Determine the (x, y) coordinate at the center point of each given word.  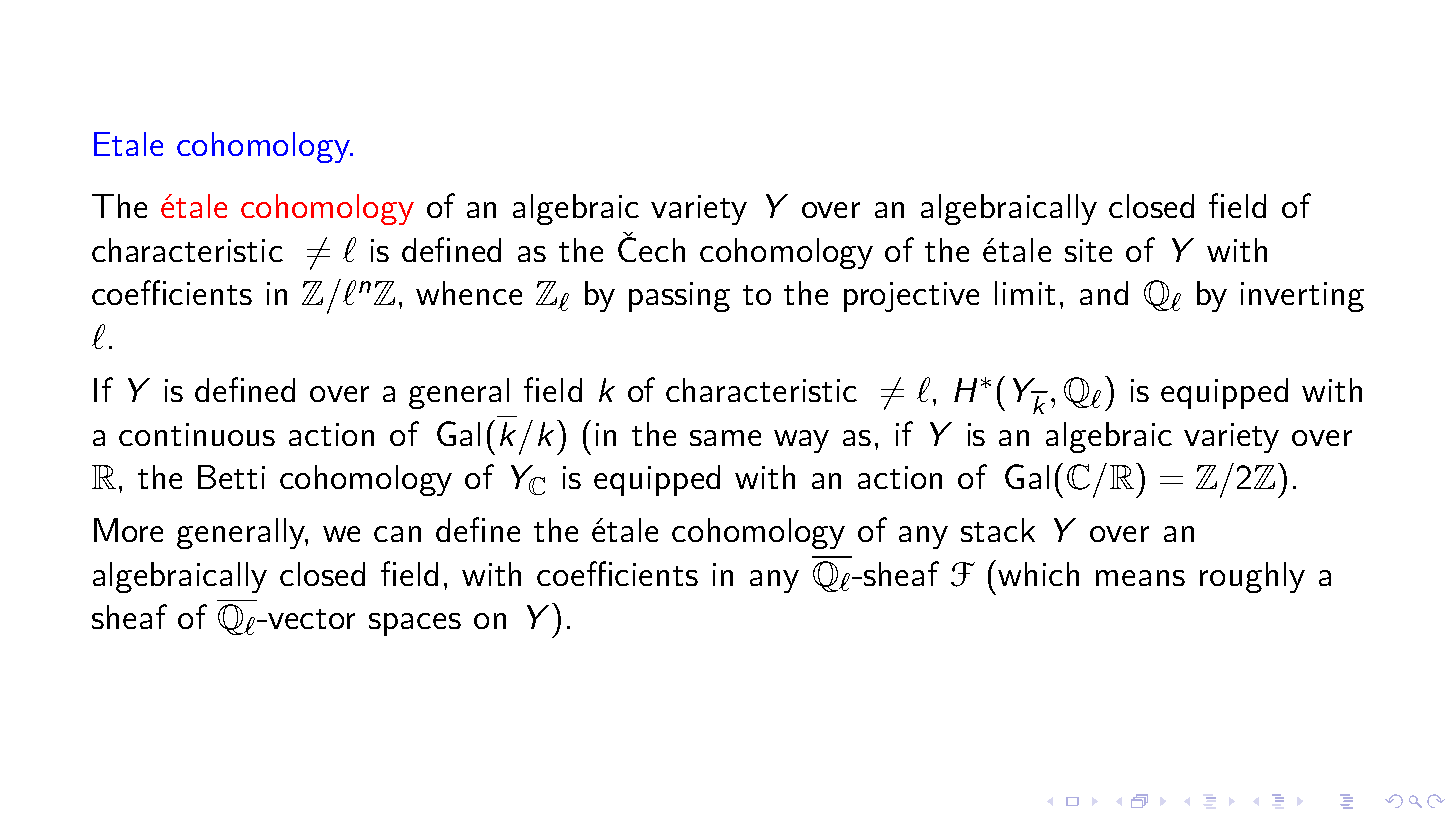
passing (679, 297)
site (1088, 250)
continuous (197, 434)
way (801, 441)
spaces (415, 624)
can (397, 534)
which (1038, 574)
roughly (1252, 577)
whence (469, 293)
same (725, 438)
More (128, 530)
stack (998, 530)
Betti (231, 477)
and (1104, 293)
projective (911, 297)
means (1140, 578)
